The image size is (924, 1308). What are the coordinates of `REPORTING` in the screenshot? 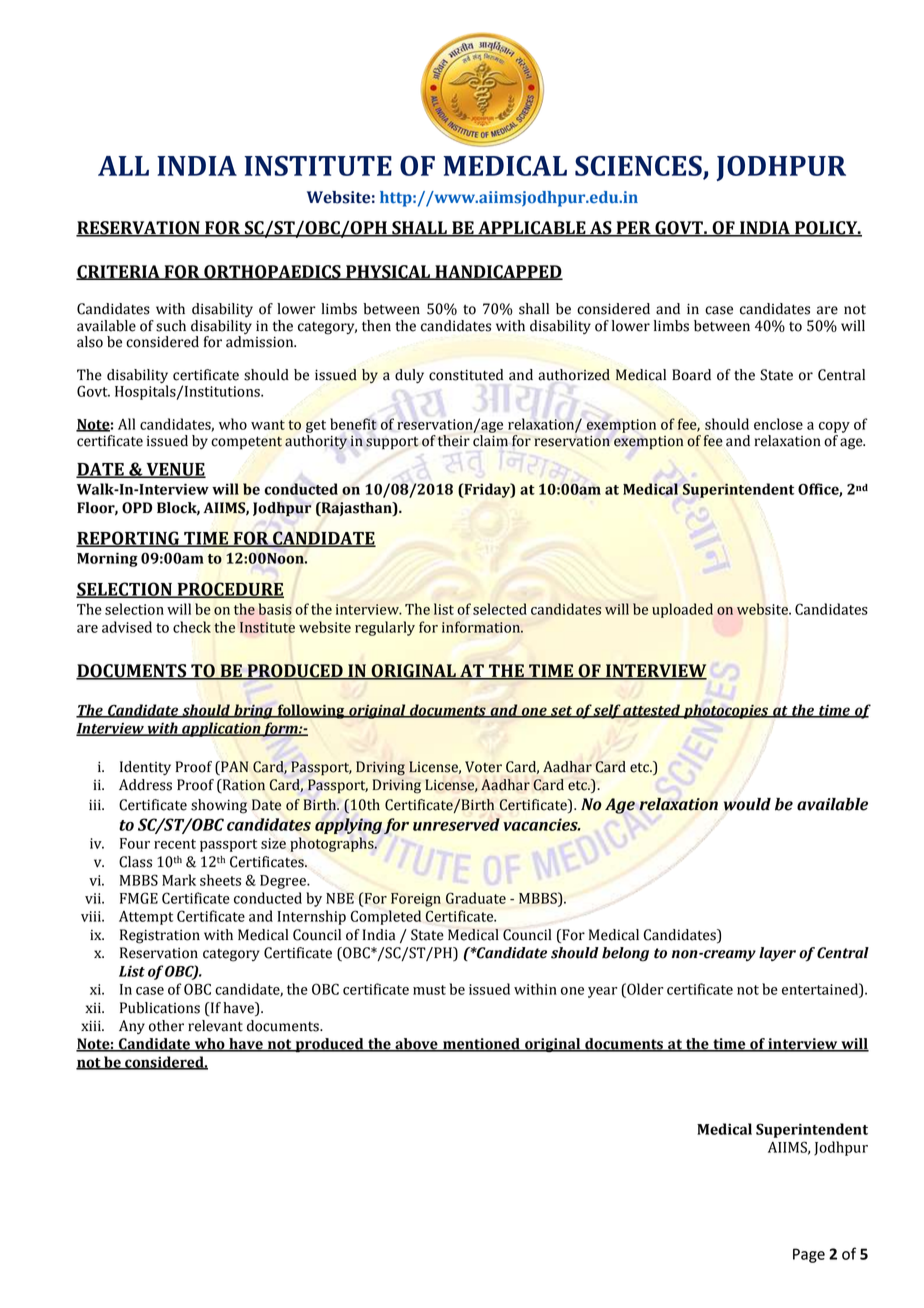 It's located at (129, 539).
